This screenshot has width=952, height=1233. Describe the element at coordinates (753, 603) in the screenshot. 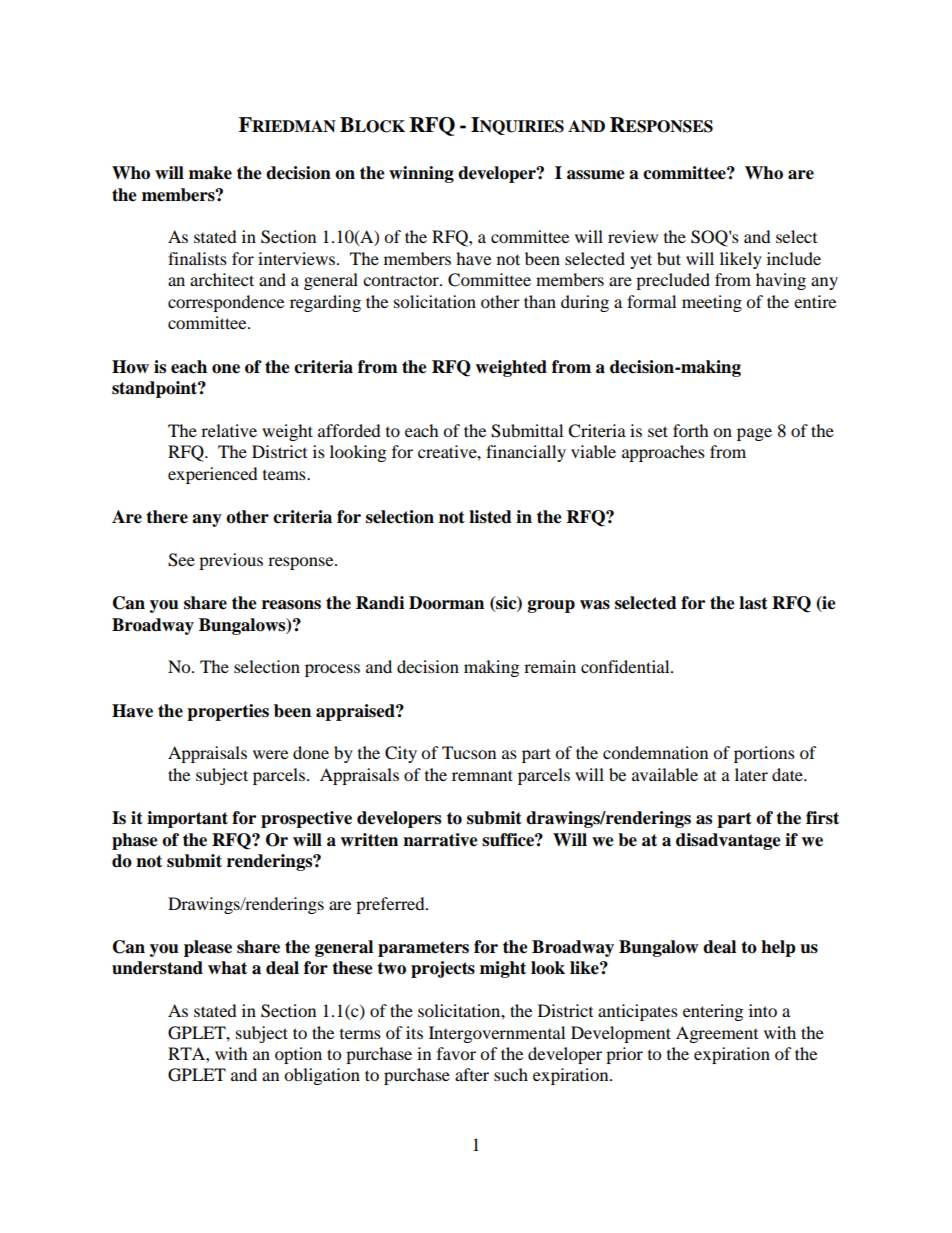

I see `last` at that location.
